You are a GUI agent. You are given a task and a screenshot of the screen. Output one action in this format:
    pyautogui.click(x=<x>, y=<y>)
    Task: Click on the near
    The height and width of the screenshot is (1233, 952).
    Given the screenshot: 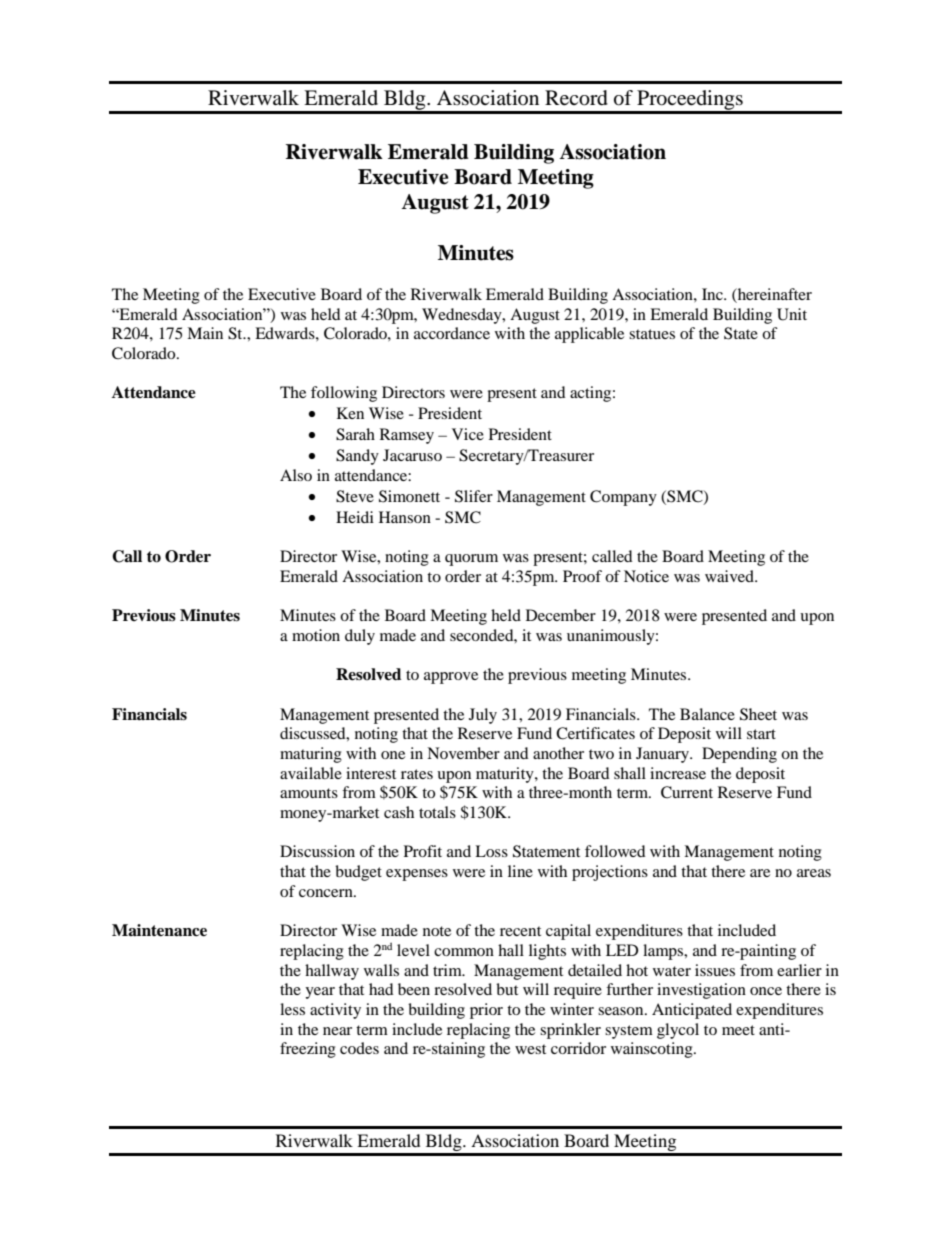 What is the action you would take?
    pyautogui.click(x=337, y=1031)
